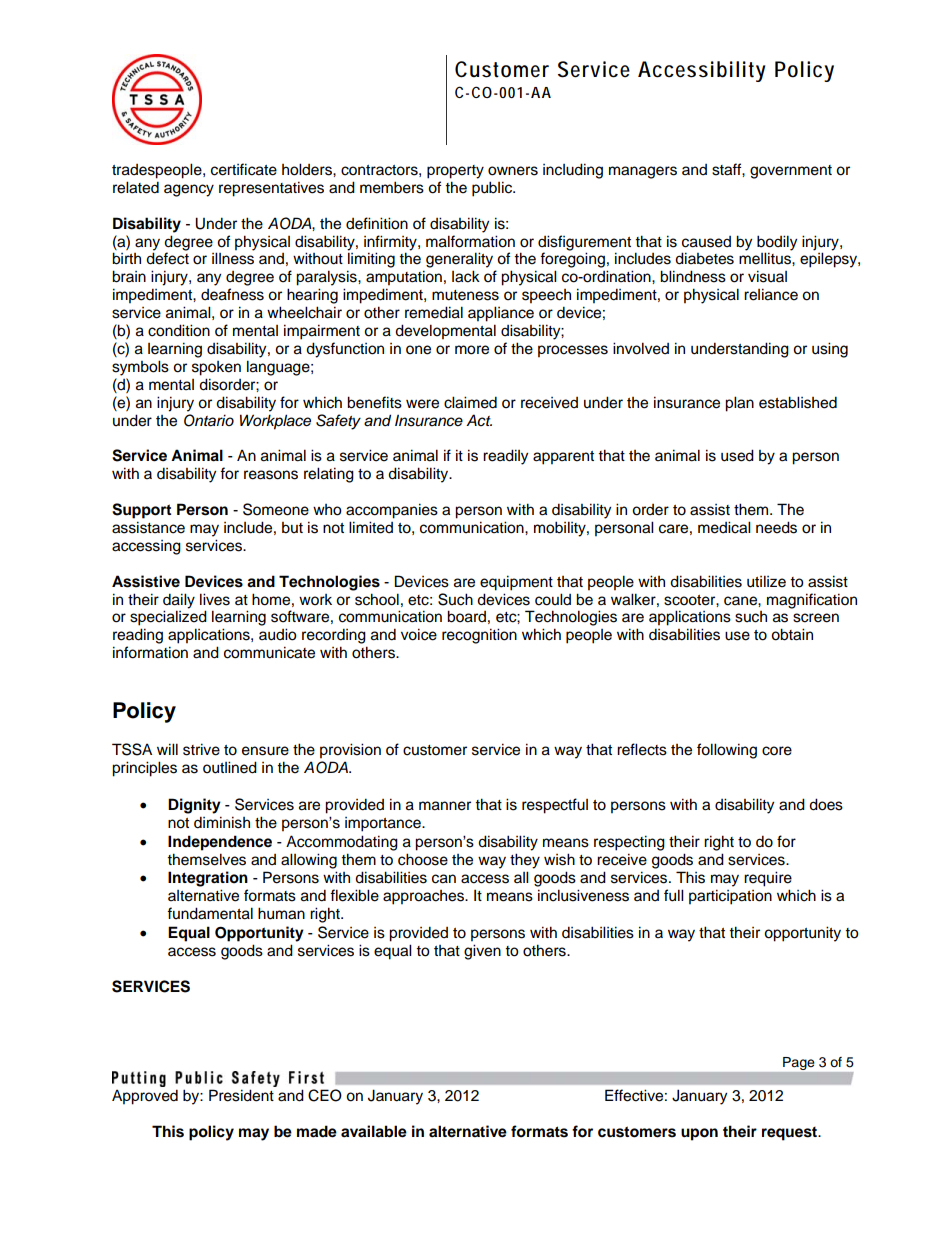  What do you see at coordinates (727, 751) in the screenshot?
I see `following` at bounding box center [727, 751].
